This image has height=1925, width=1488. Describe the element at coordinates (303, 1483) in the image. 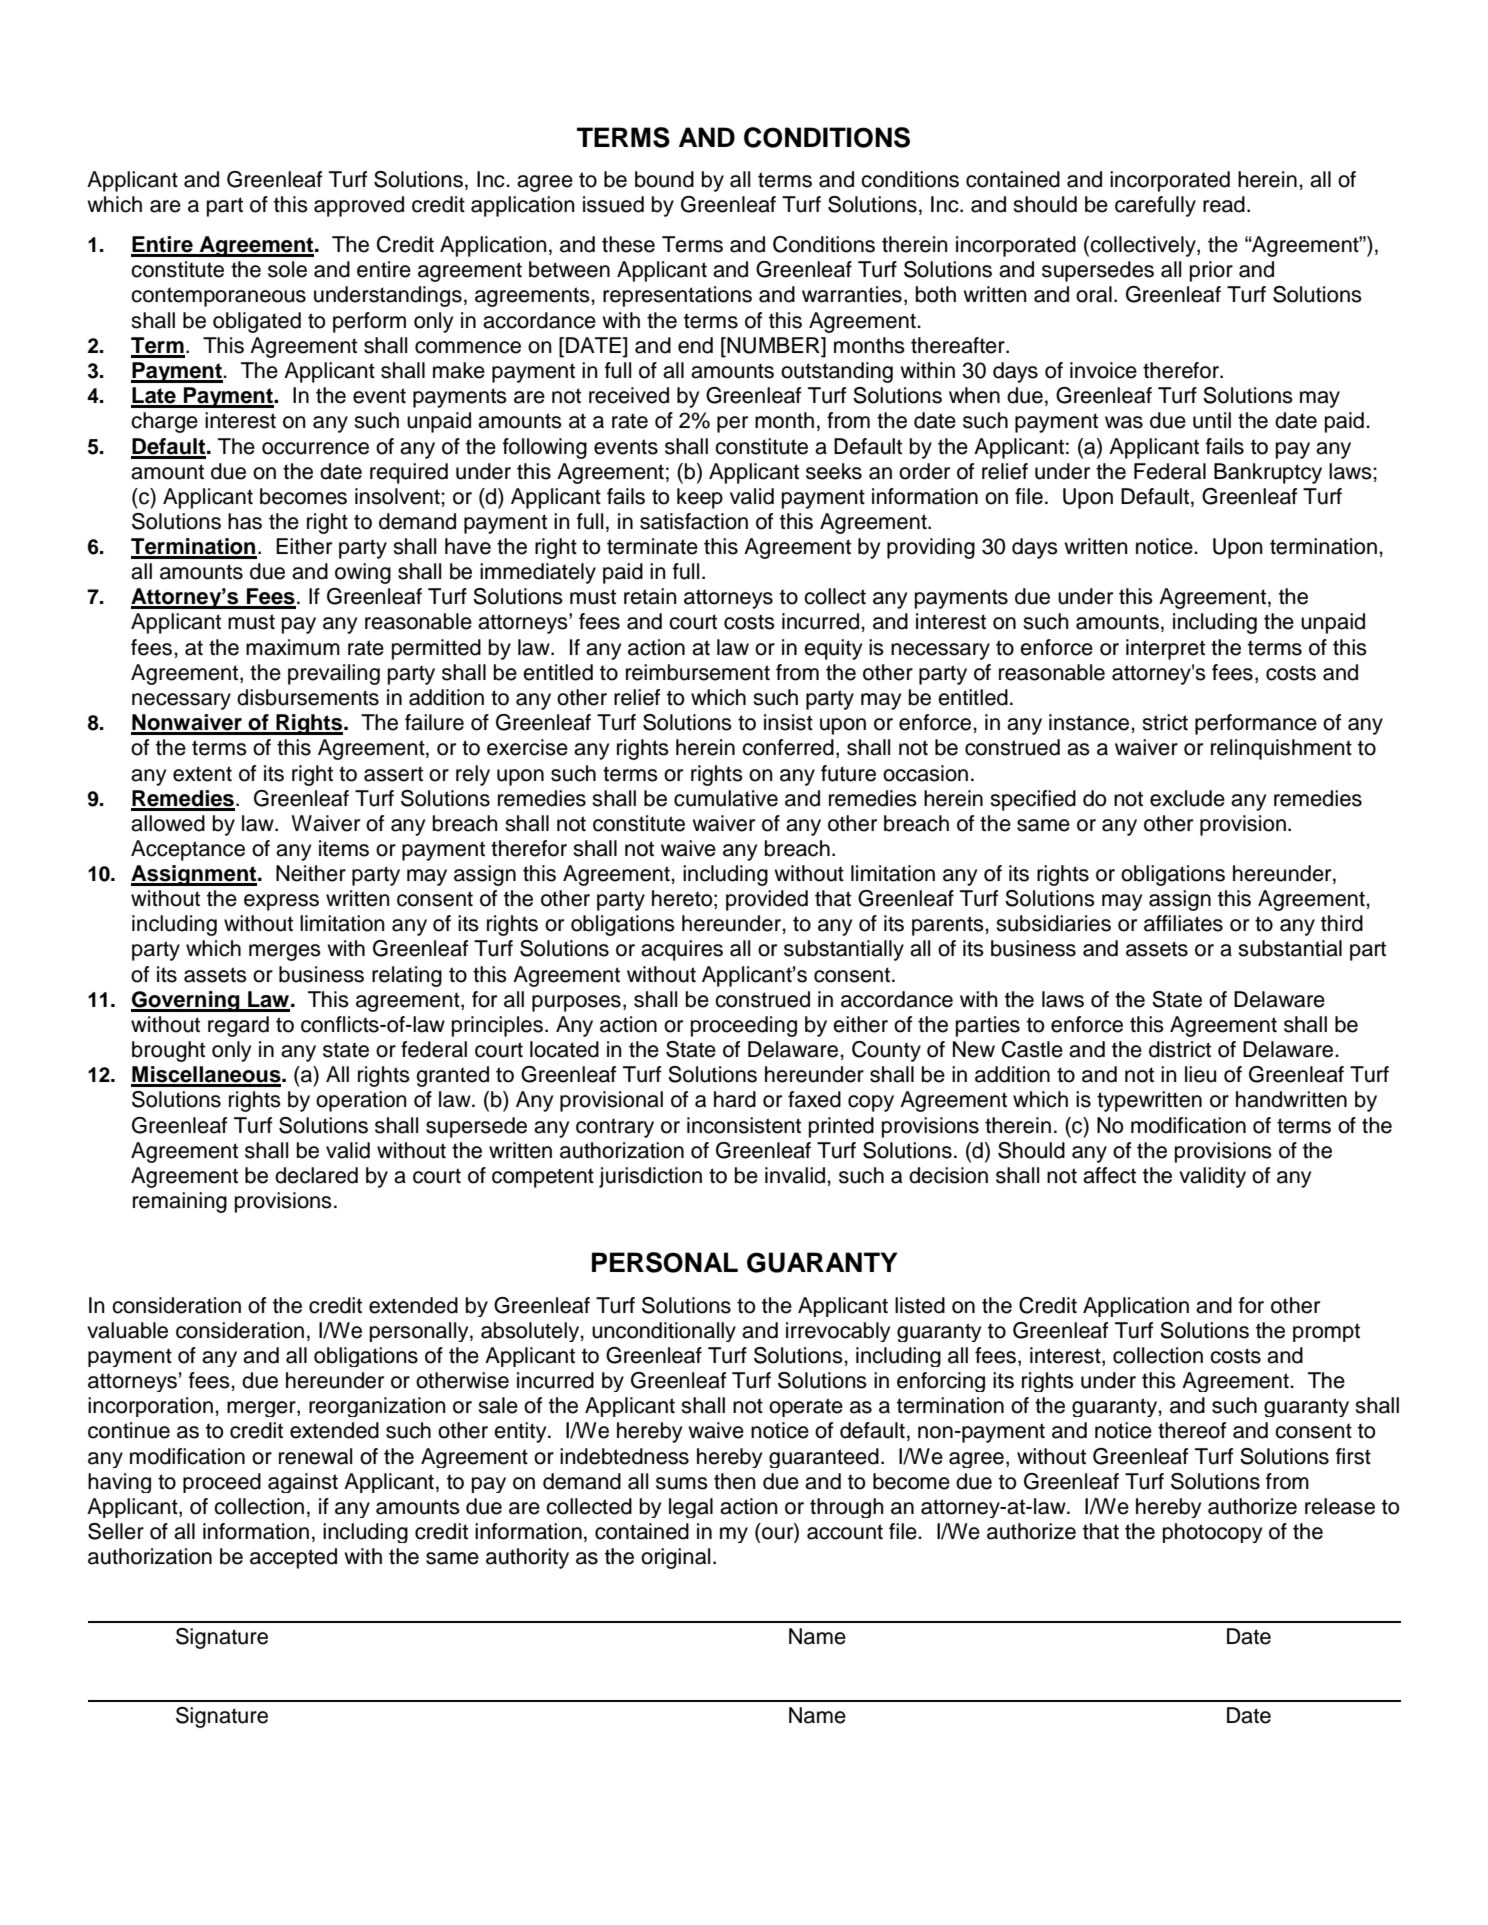

I see `against` at that location.
